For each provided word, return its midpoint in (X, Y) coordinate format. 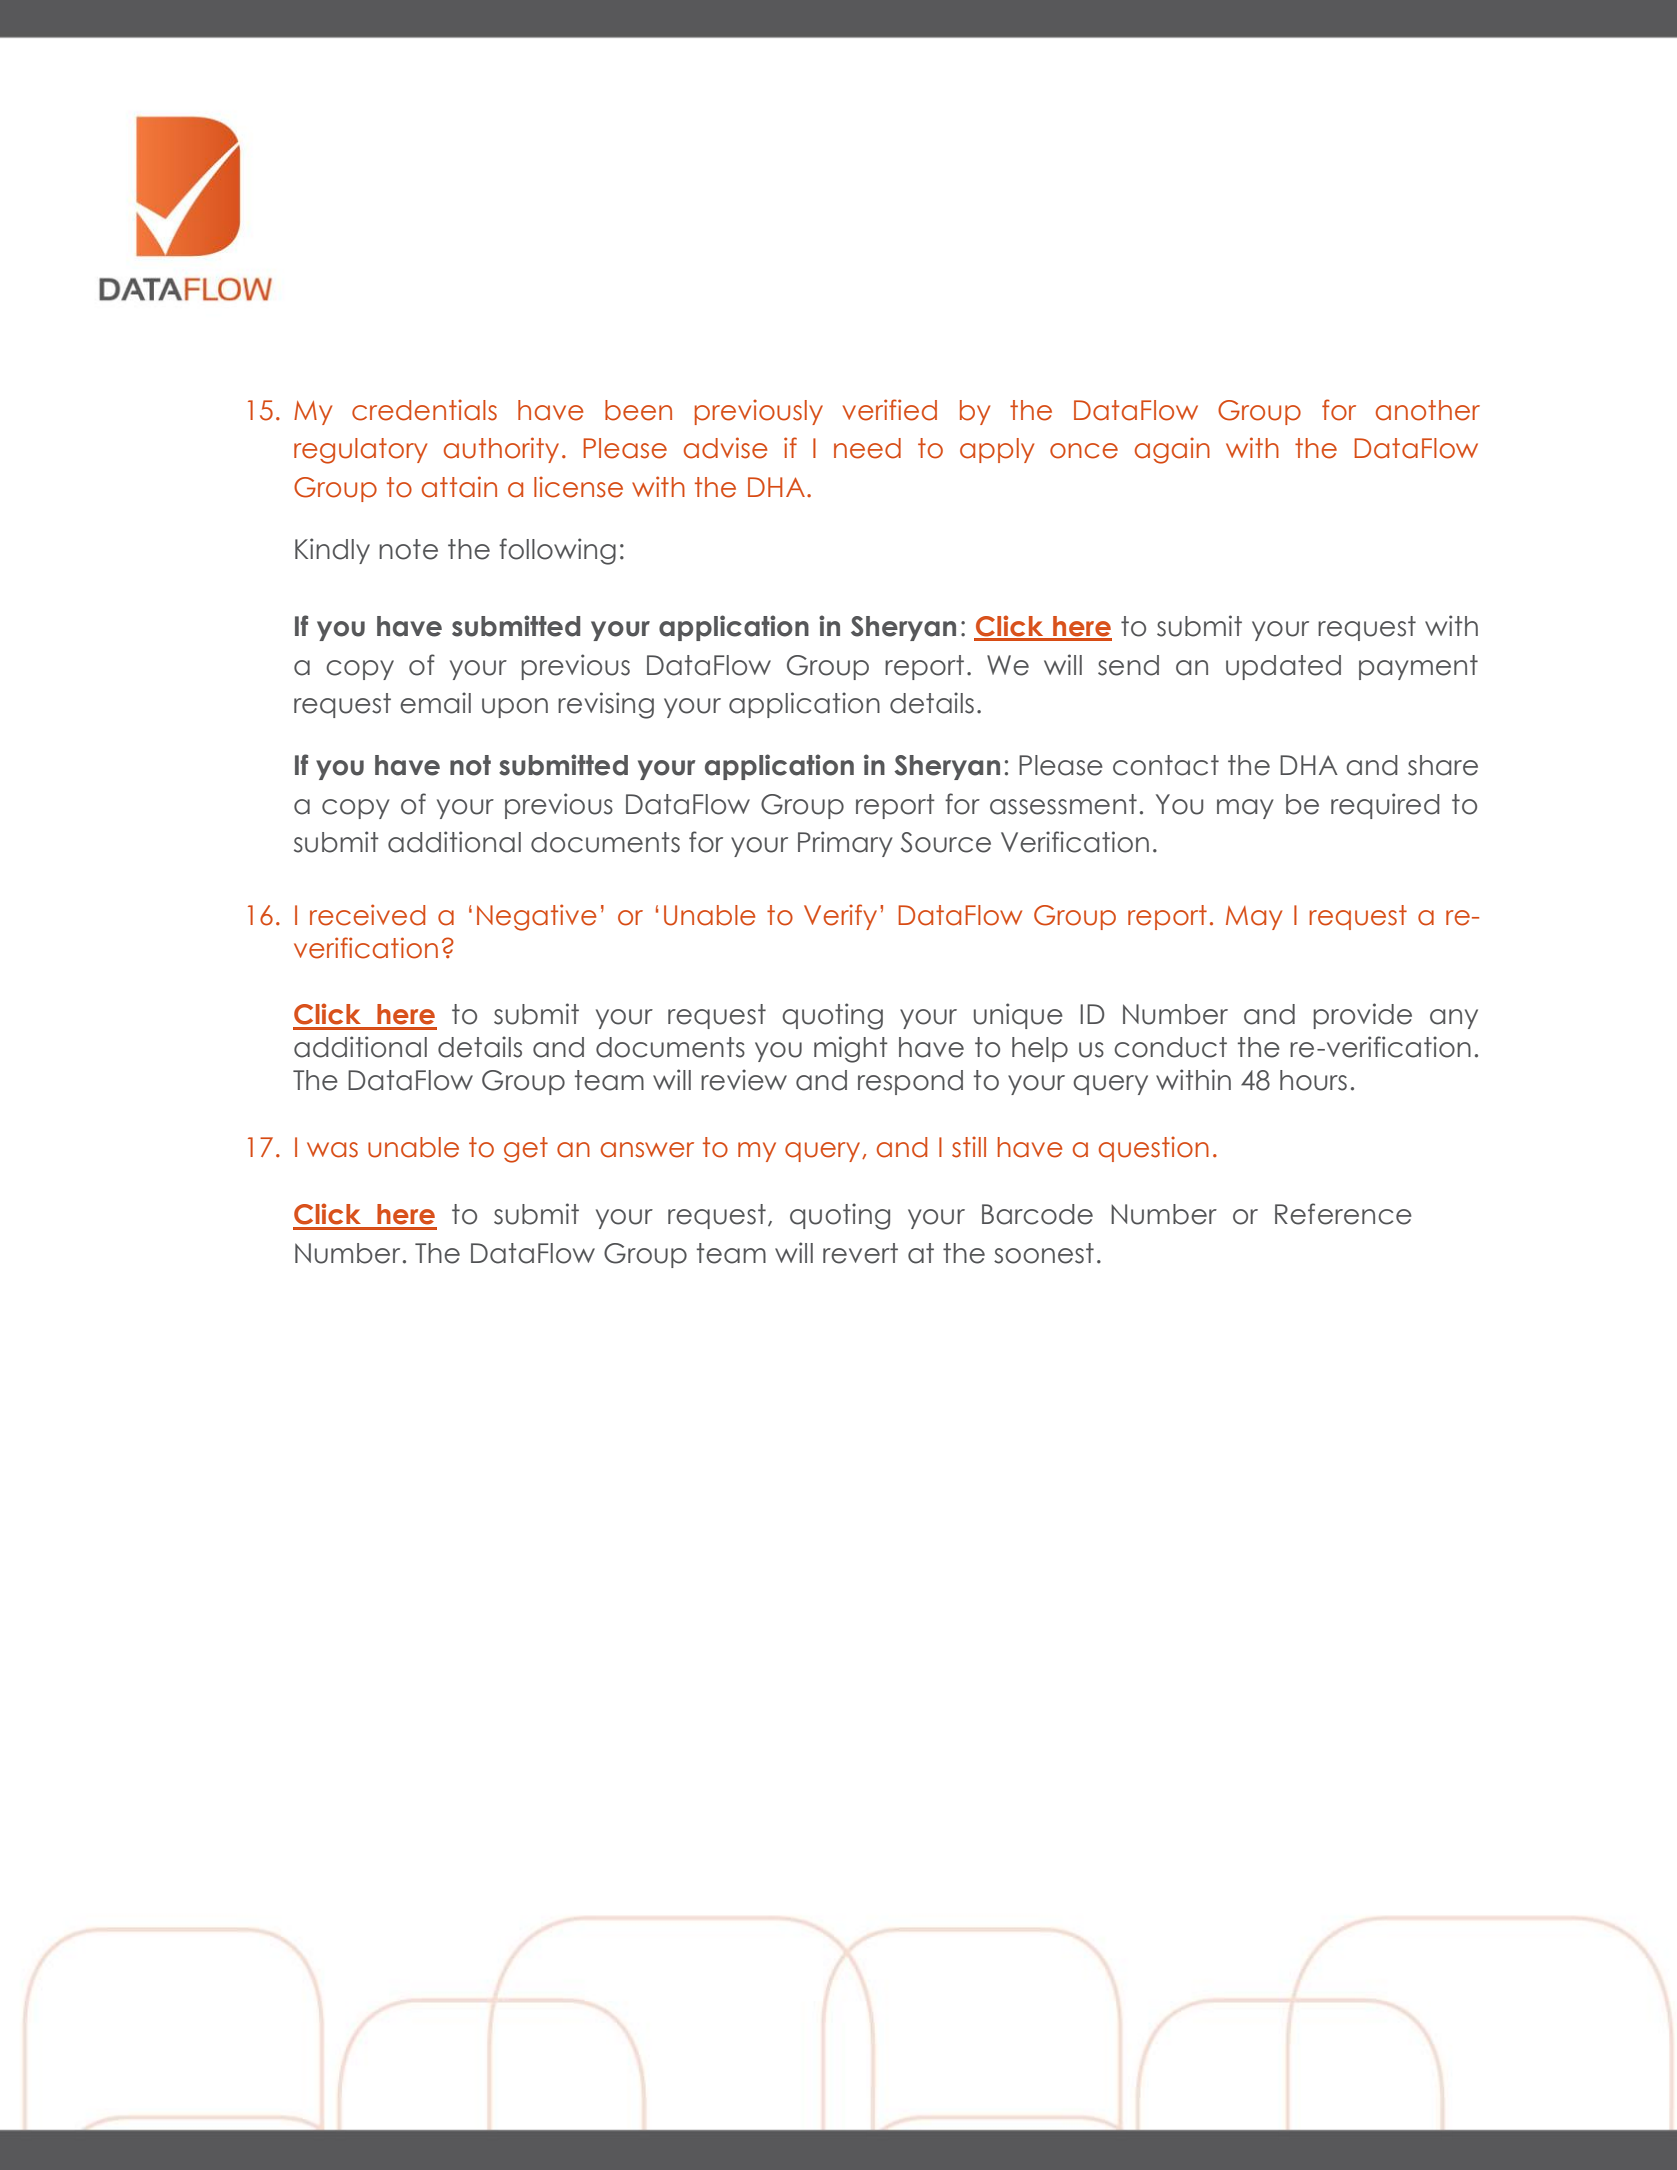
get (526, 1150)
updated (1283, 667)
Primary (845, 844)
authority (501, 450)
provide (1362, 1016)
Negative (536, 917)
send (1128, 665)
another (1428, 410)
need (867, 448)
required (1385, 806)
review (744, 1080)
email (435, 703)
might (851, 1049)
